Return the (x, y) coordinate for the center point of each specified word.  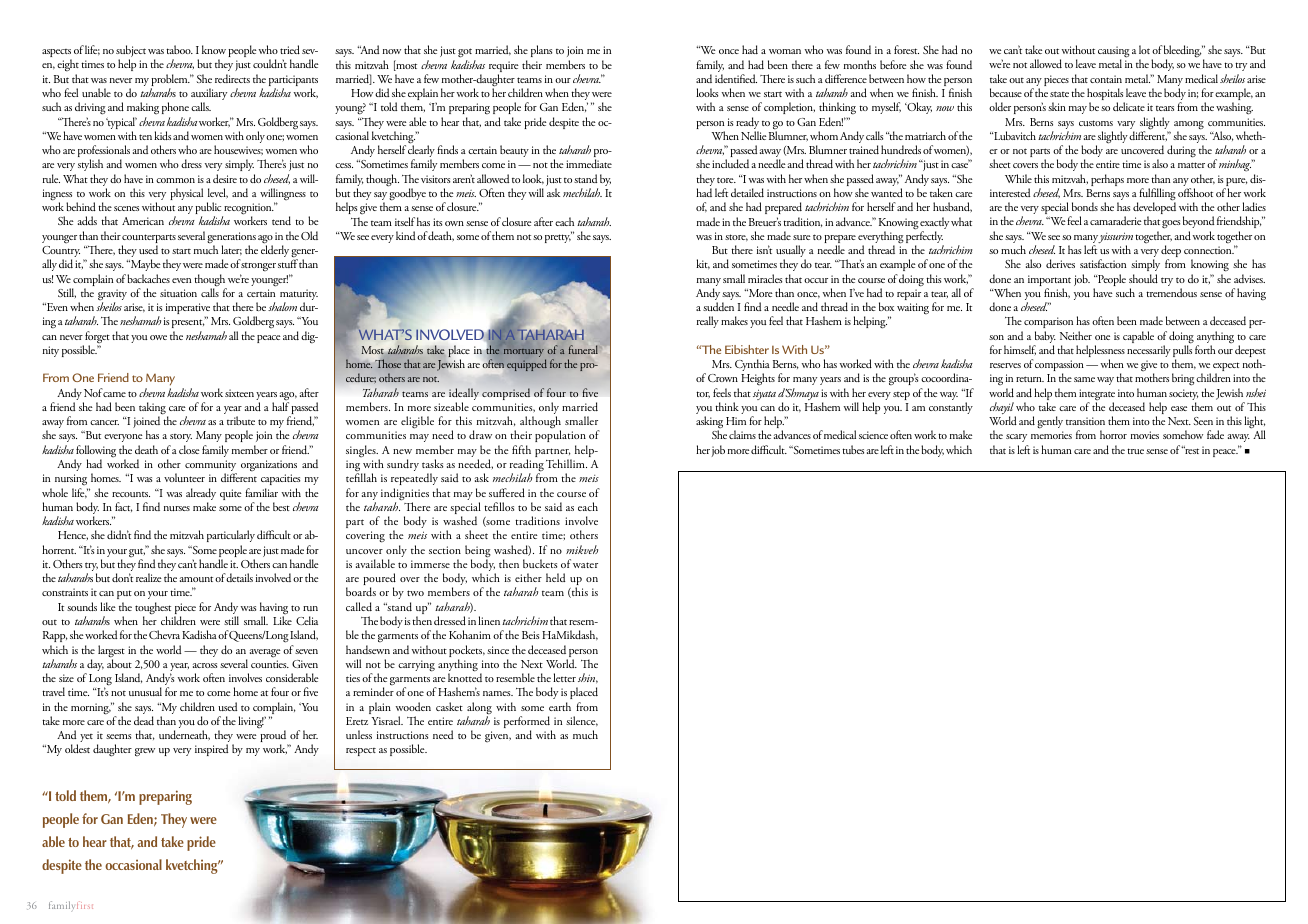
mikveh (582, 549)
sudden (718, 306)
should (1143, 278)
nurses (177, 508)
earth (560, 706)
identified (736, 78)
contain (1106, 79)
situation (178, 293)
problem (170, 81)
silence (582, 721)
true (1135, 451)
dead (144, 720)
